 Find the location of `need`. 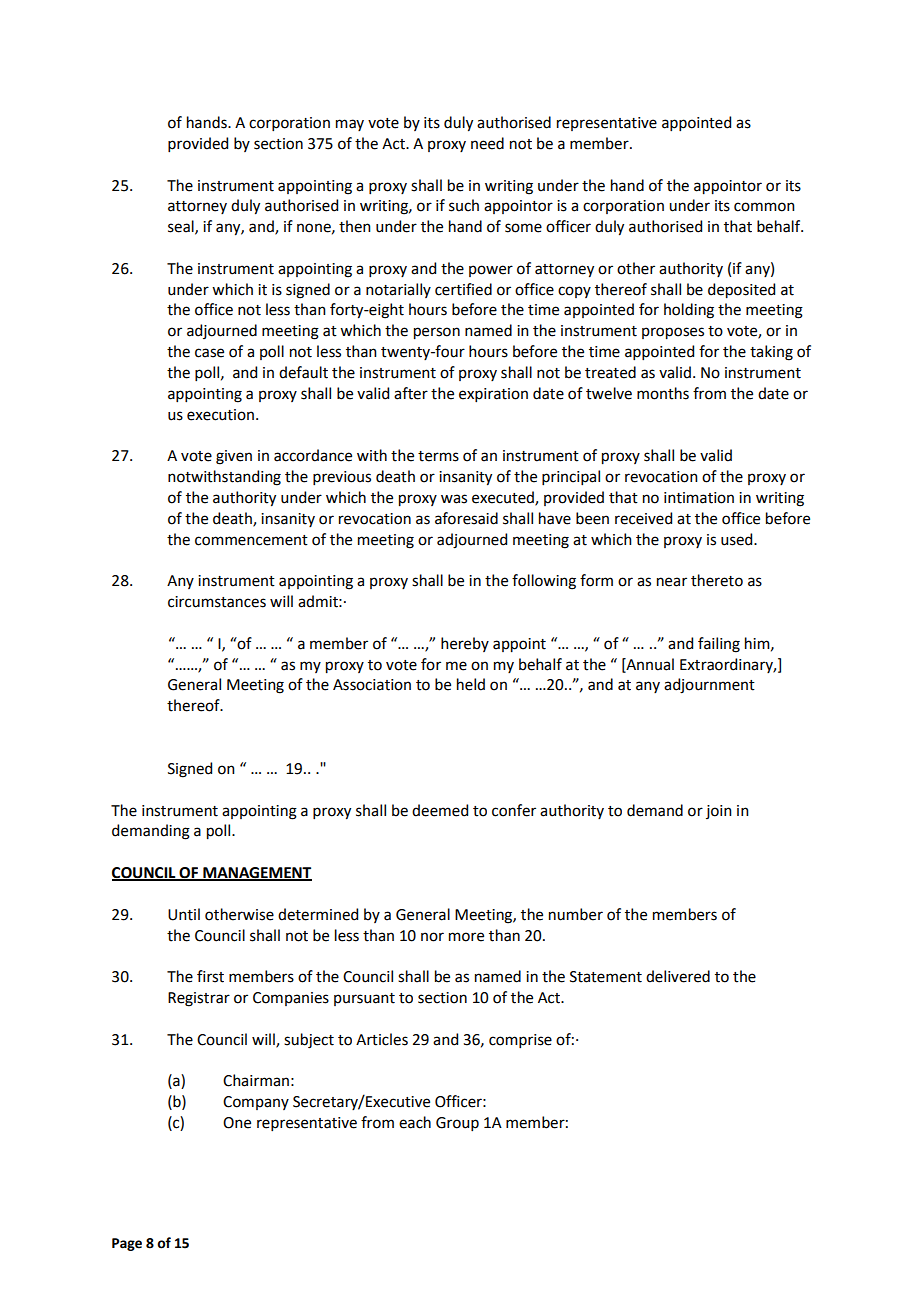

need is located at coordinates (487, 143).
